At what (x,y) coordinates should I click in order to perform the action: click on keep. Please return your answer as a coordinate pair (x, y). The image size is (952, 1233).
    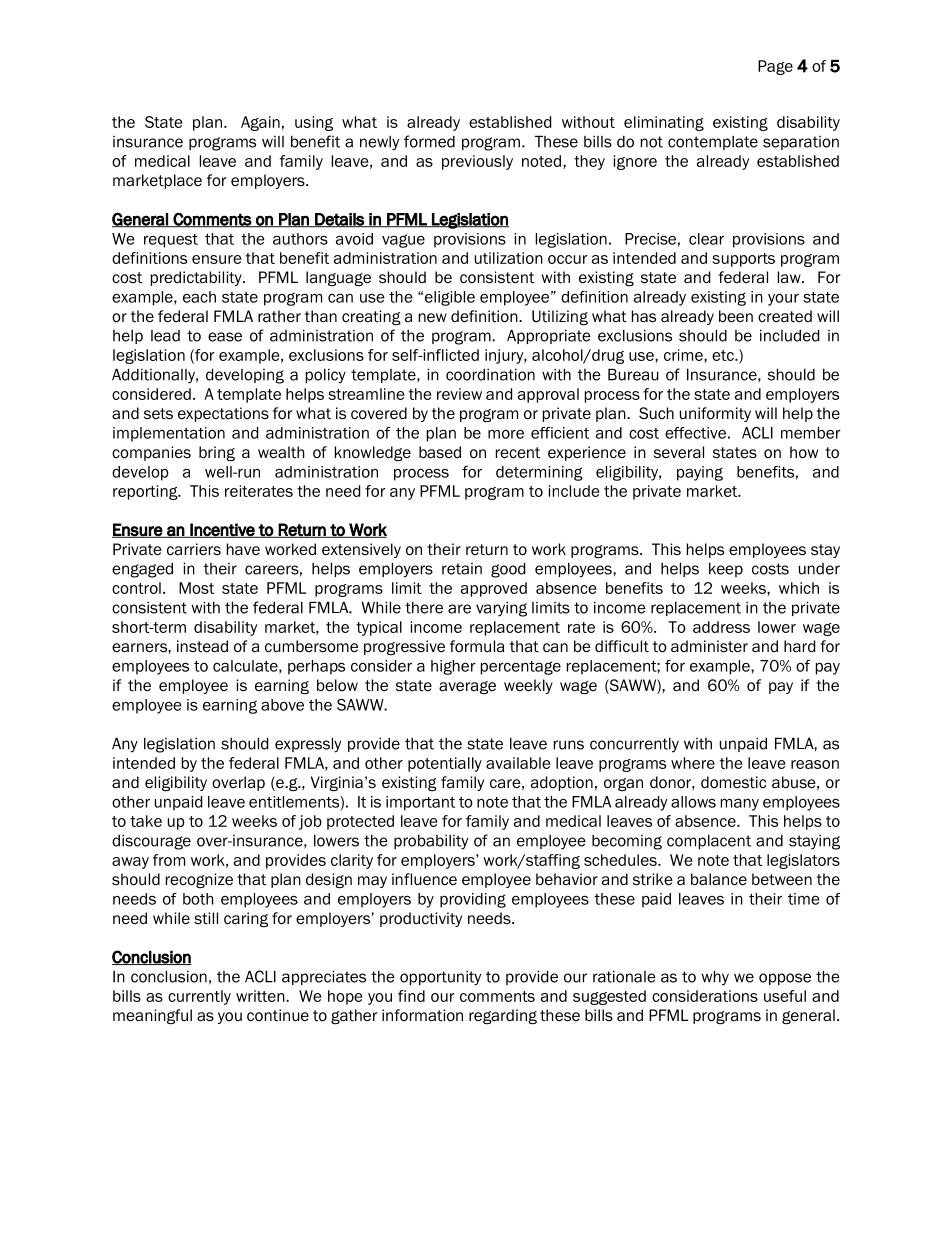
    Looking at the image, I should click on (726, 570).
